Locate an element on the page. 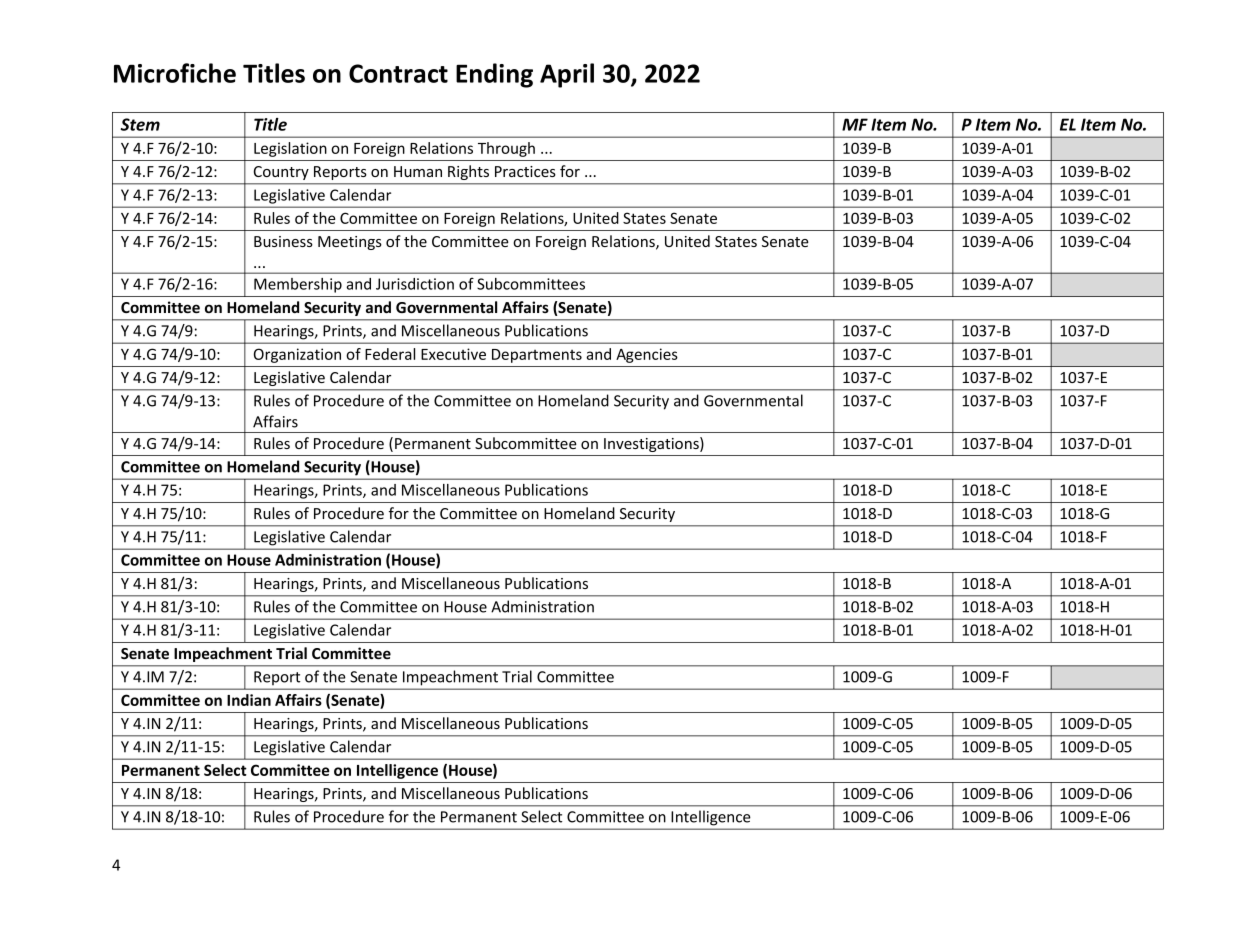 The height and width of the image is (952, 1233). Executive is located at coordinates (453, 354).
